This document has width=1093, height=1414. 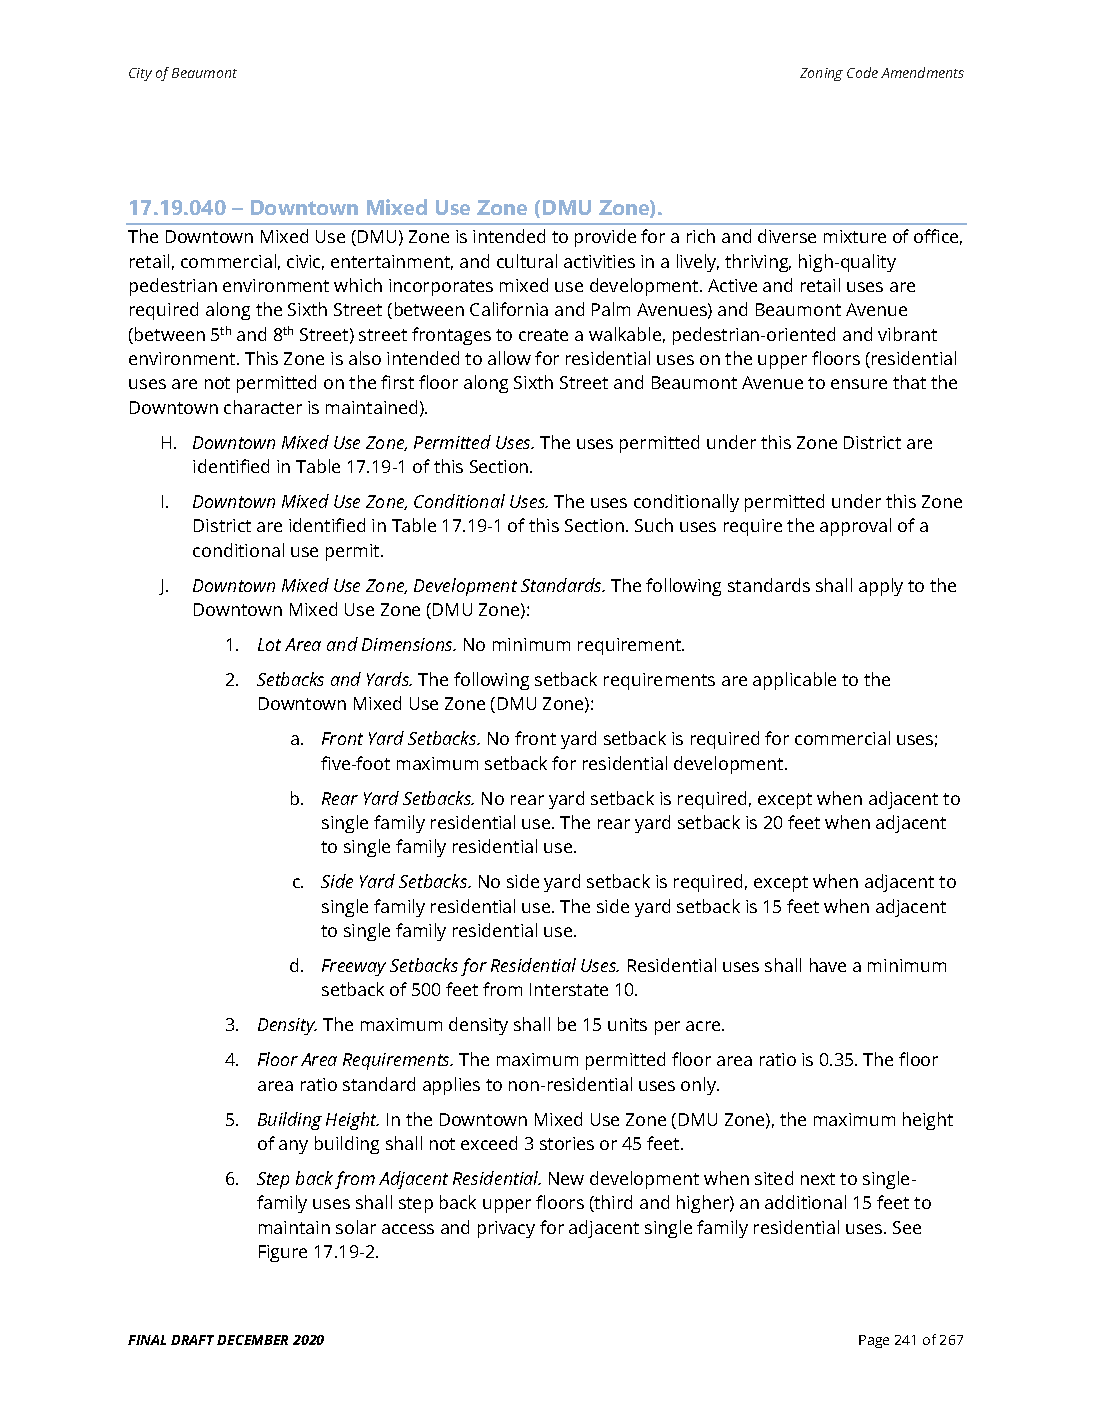 What do you see at coordinates (140, 74) in the document?
I see `City` at bounding box center [140, 74].
